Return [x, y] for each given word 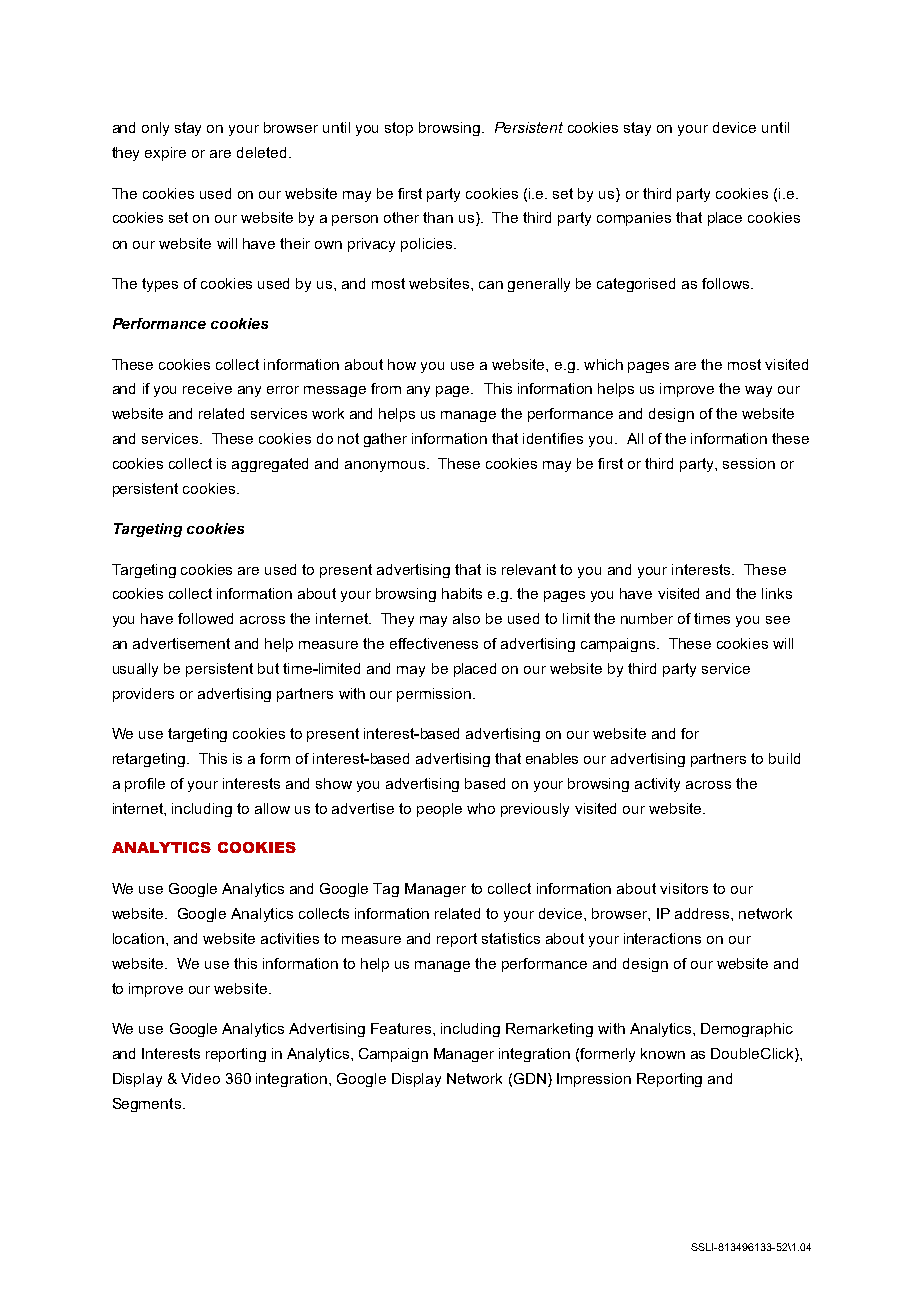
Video [200, 1078]
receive [207, 388]
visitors [684, 888]
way [758, 391]
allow [272, 808]
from [386, 388]
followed [205, 618]
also [466, 618]
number [647, 618]
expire [165, 154]
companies [634, 219]
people [439, 810]
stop [399, 129]
